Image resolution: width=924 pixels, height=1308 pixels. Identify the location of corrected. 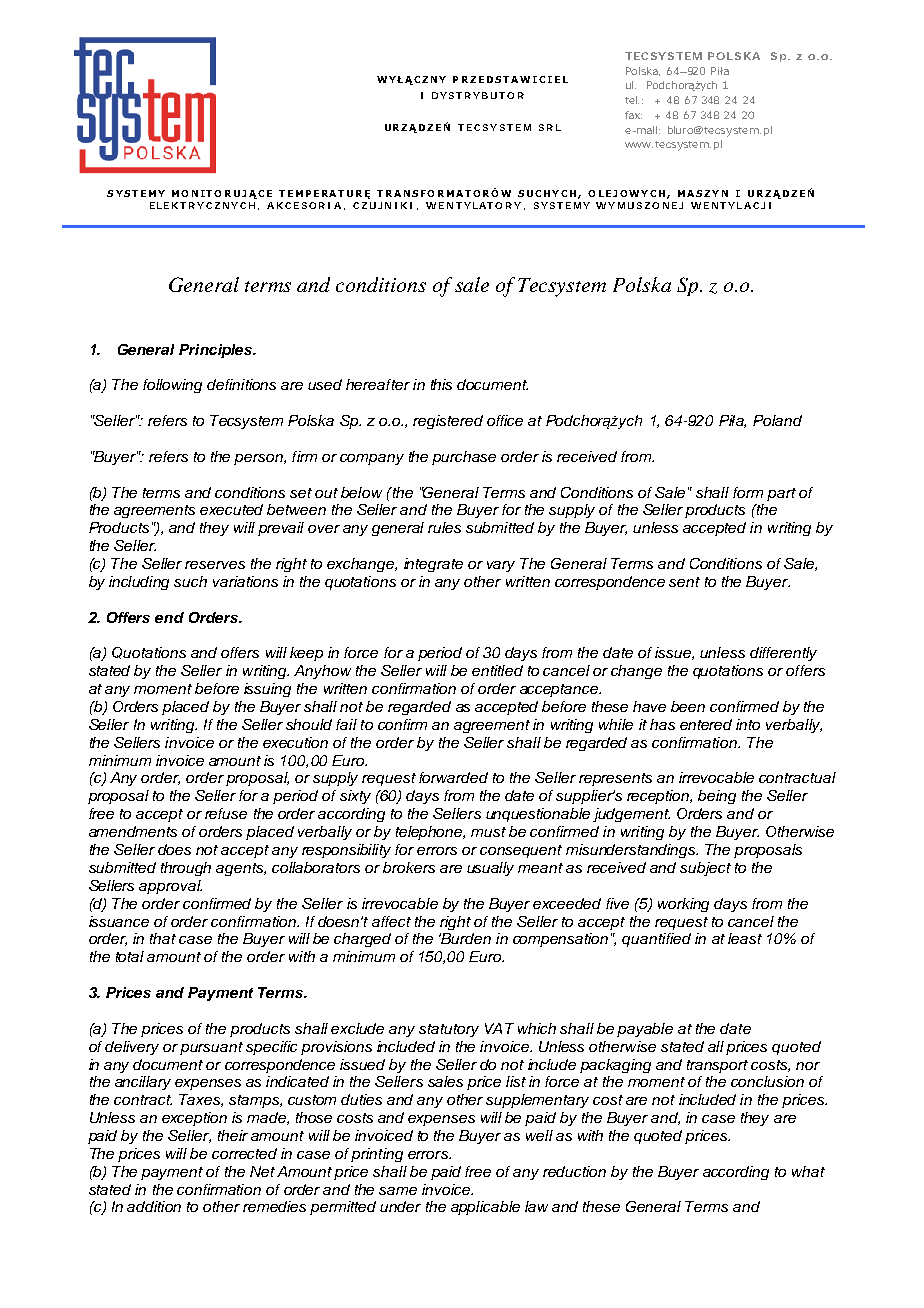
(244, 1153).
